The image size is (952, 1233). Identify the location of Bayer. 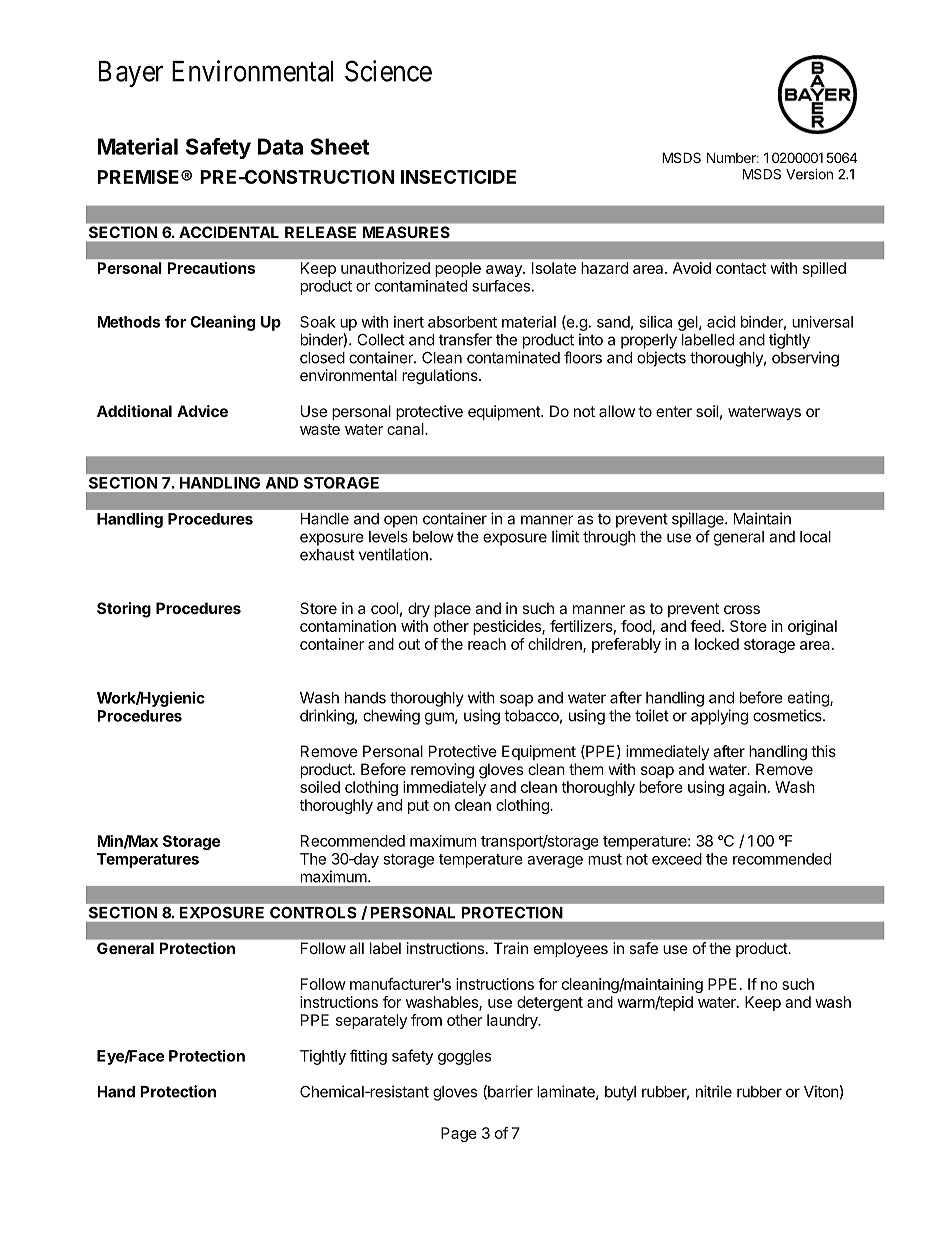
(131, 74).
